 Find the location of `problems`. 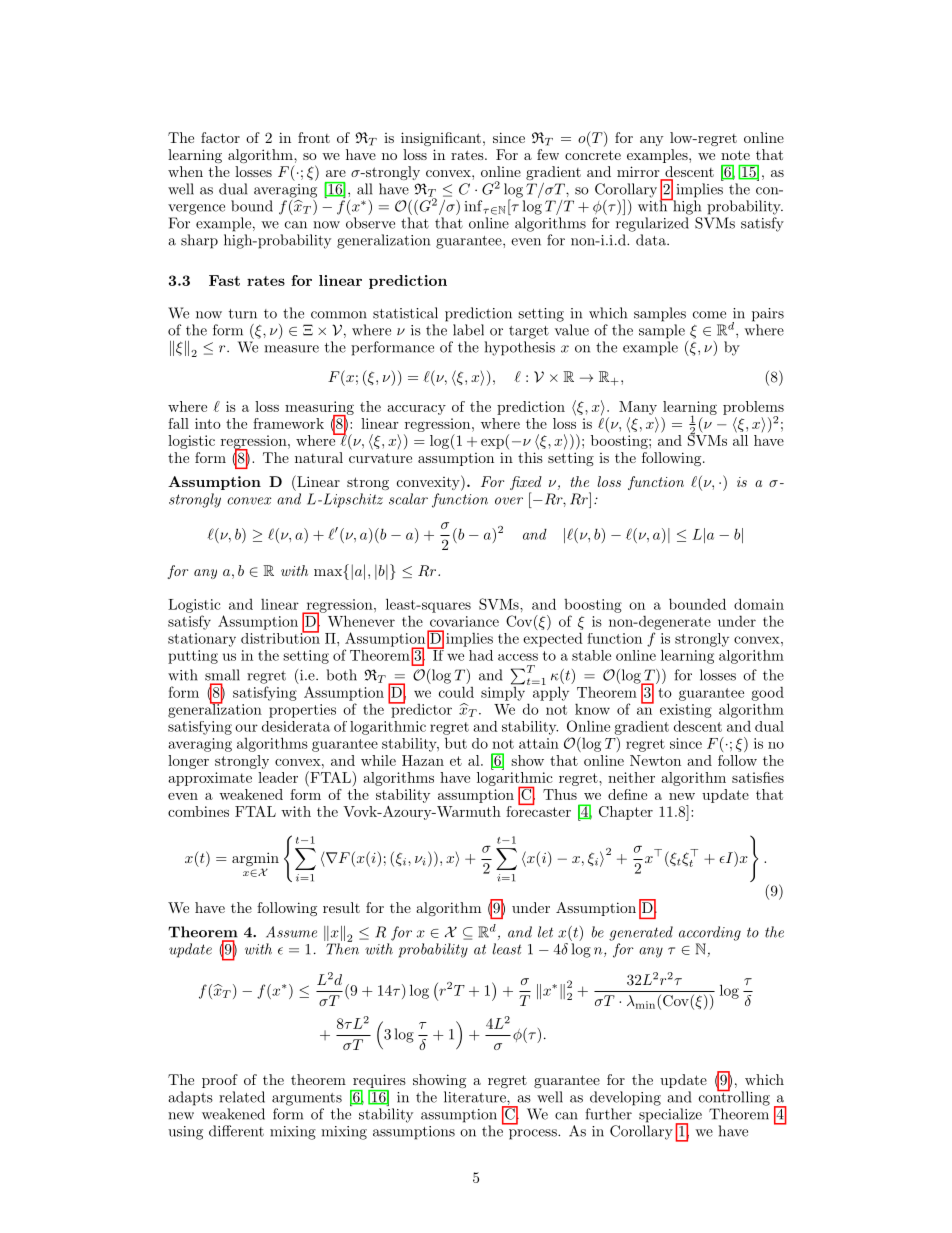

problems is located at coordinates (753, 409).
